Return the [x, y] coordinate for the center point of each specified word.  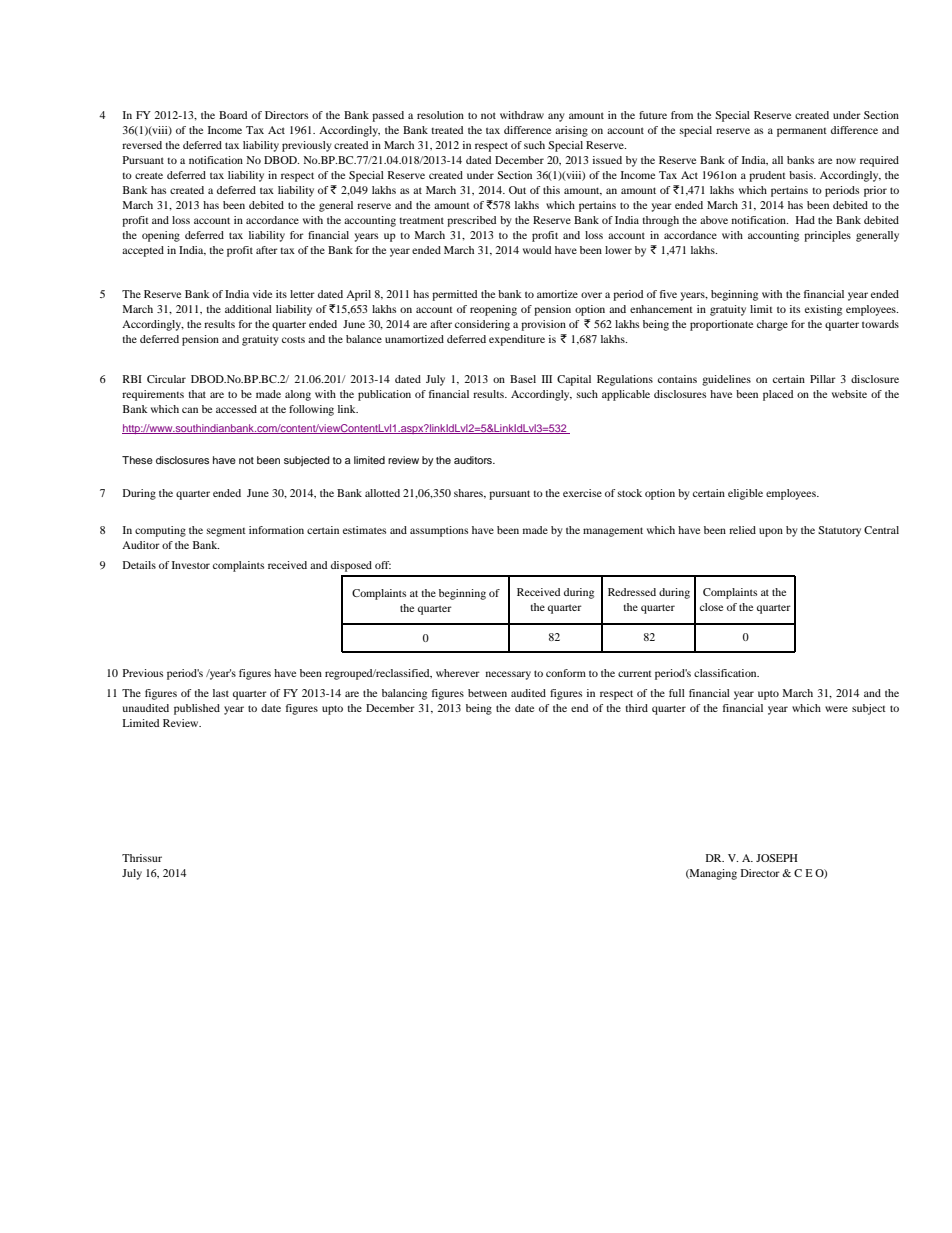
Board [233, 115]
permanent [802, 132]
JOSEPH [777, 858]
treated [447, 130]
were [836, 709]
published [197, 709]
